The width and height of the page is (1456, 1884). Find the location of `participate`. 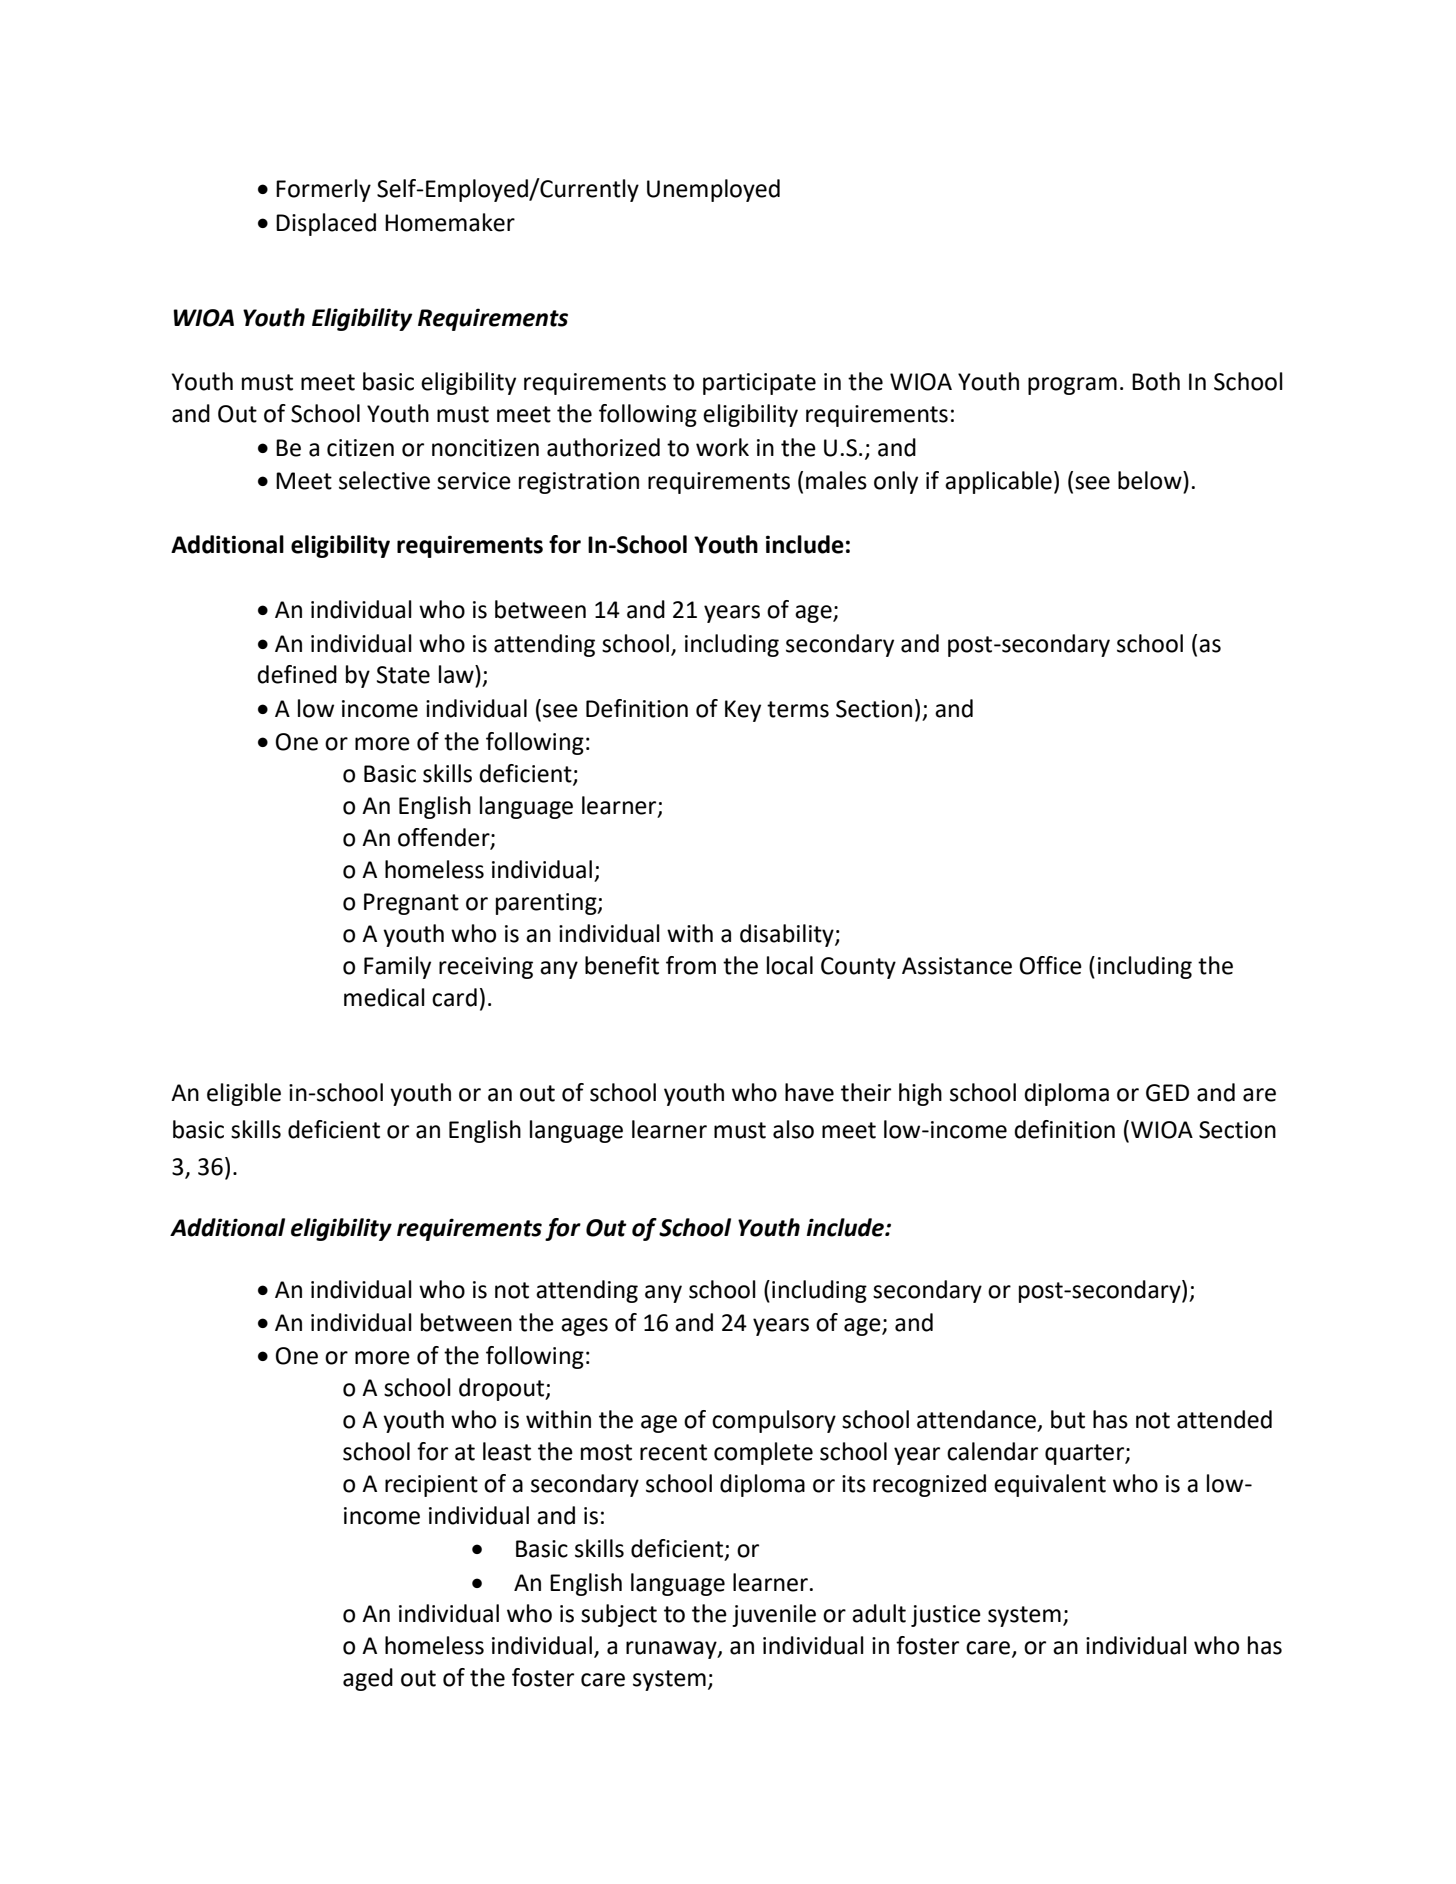

participate is located at coordinates (759, 384).
